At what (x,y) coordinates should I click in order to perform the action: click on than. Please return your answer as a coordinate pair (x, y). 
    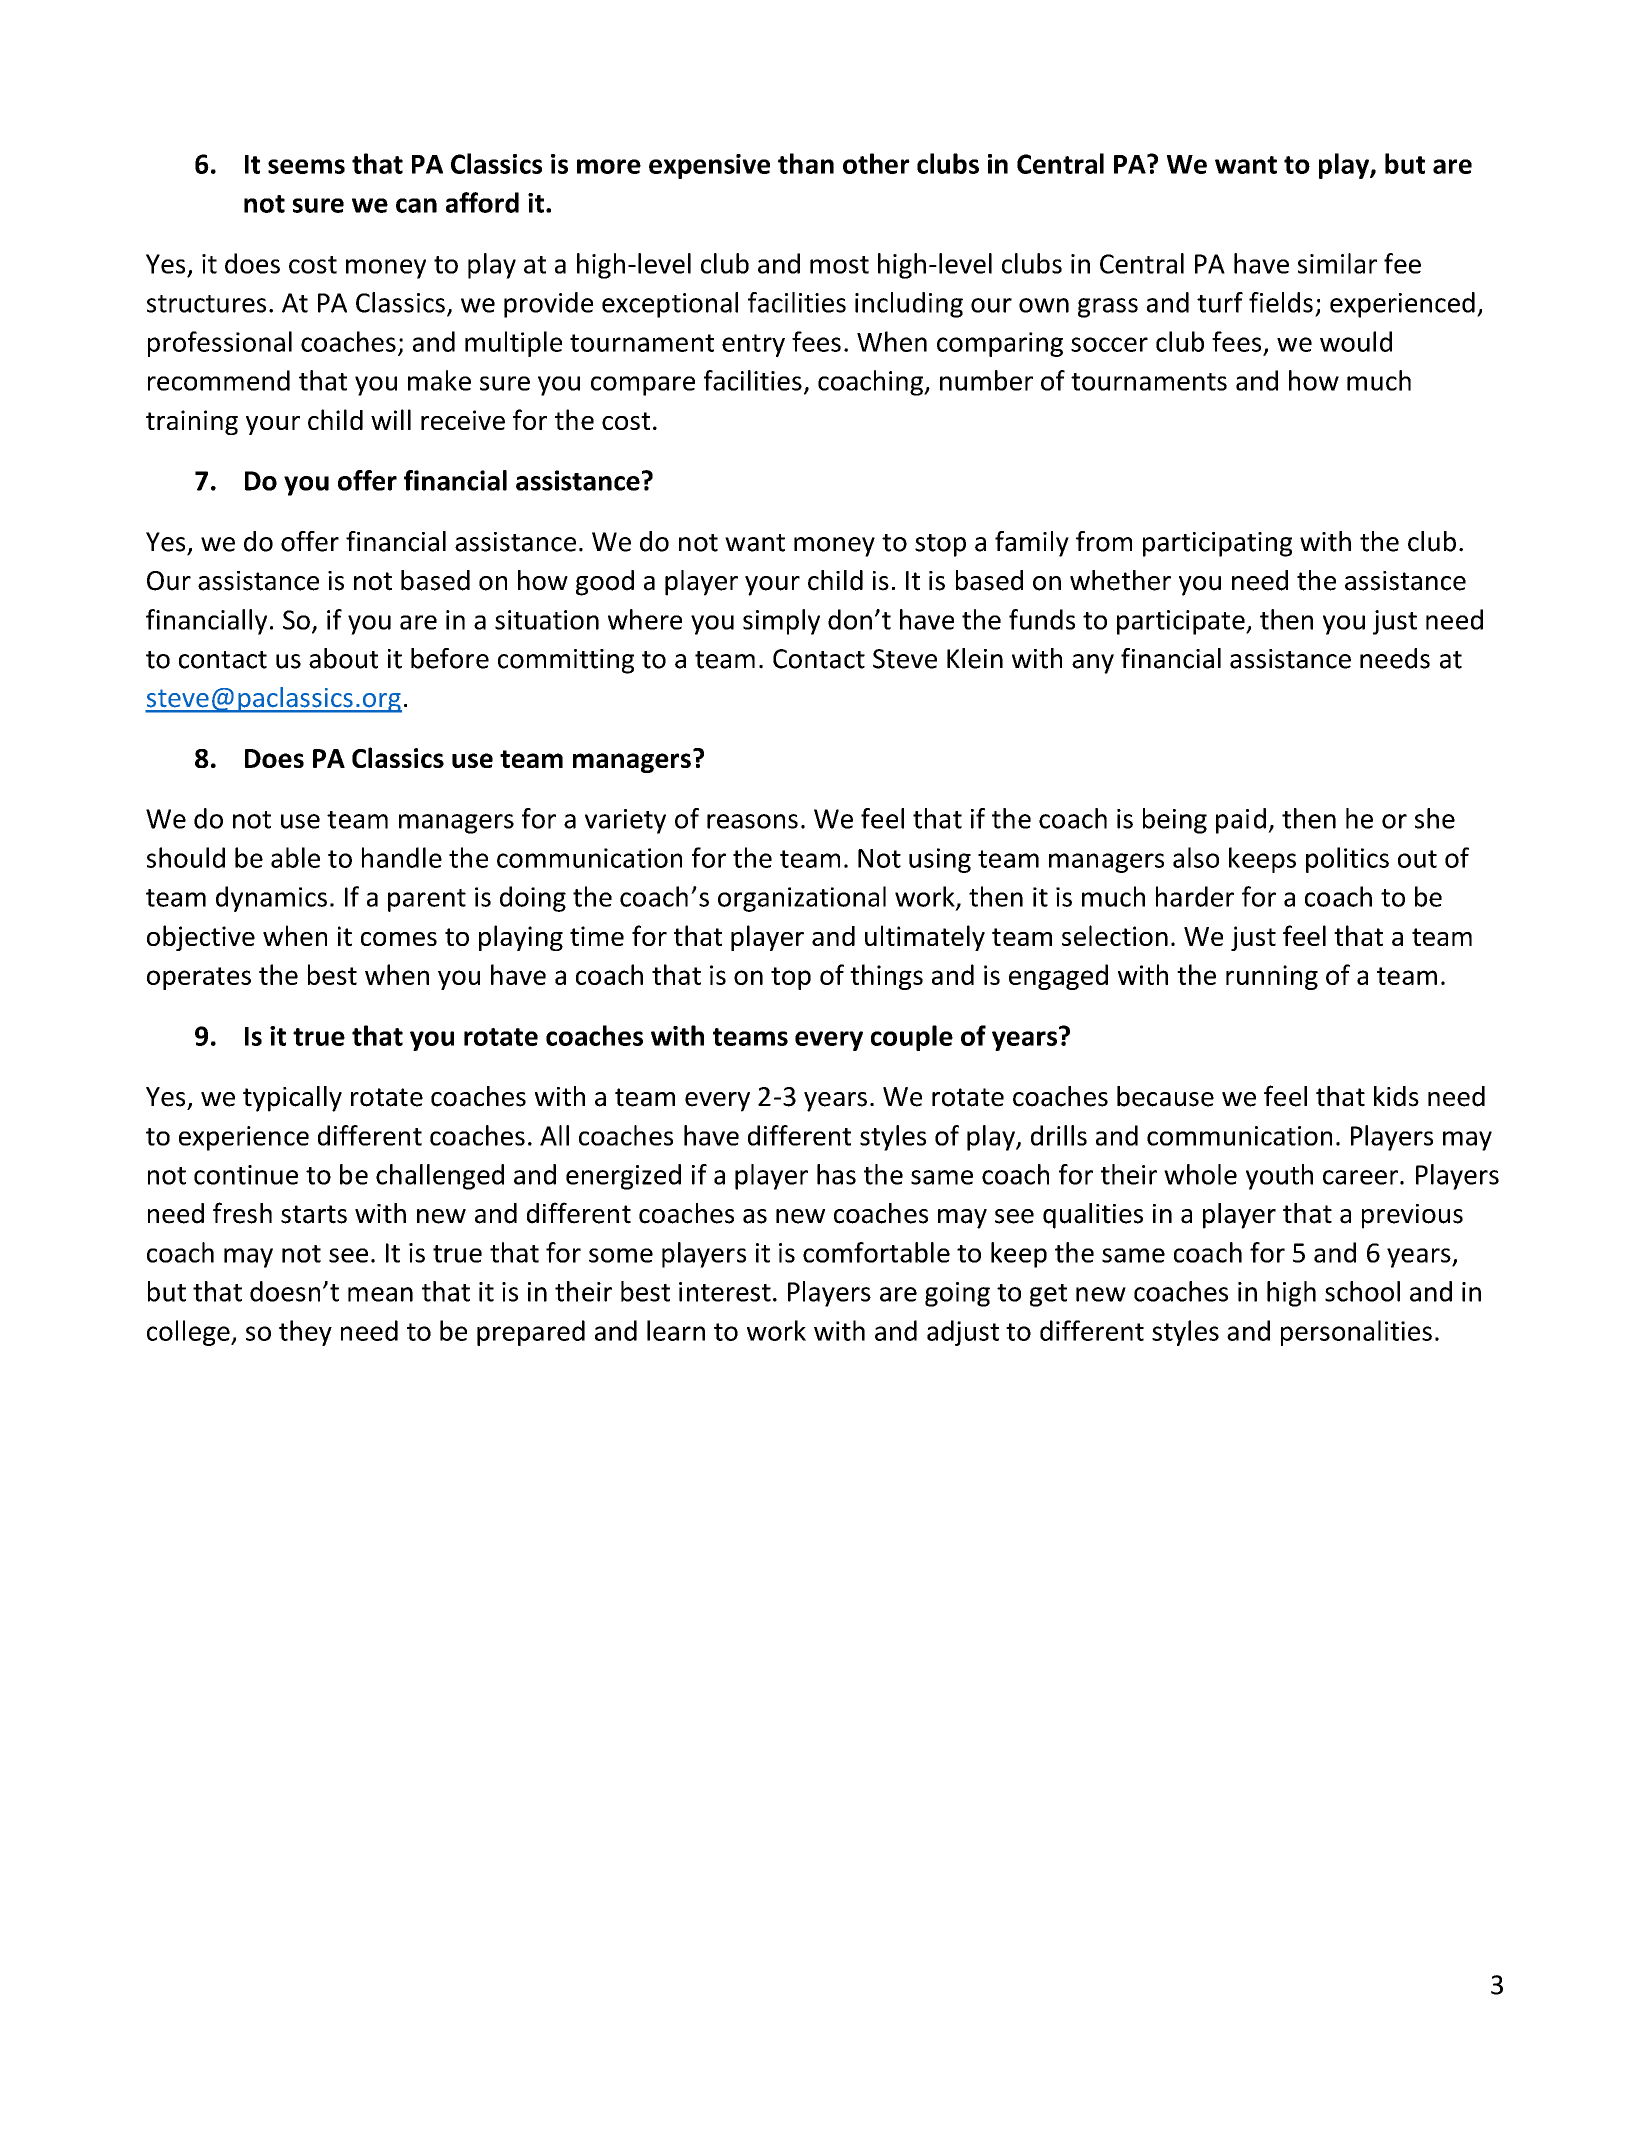
    Looking at the image, I should click on (806, 163).
